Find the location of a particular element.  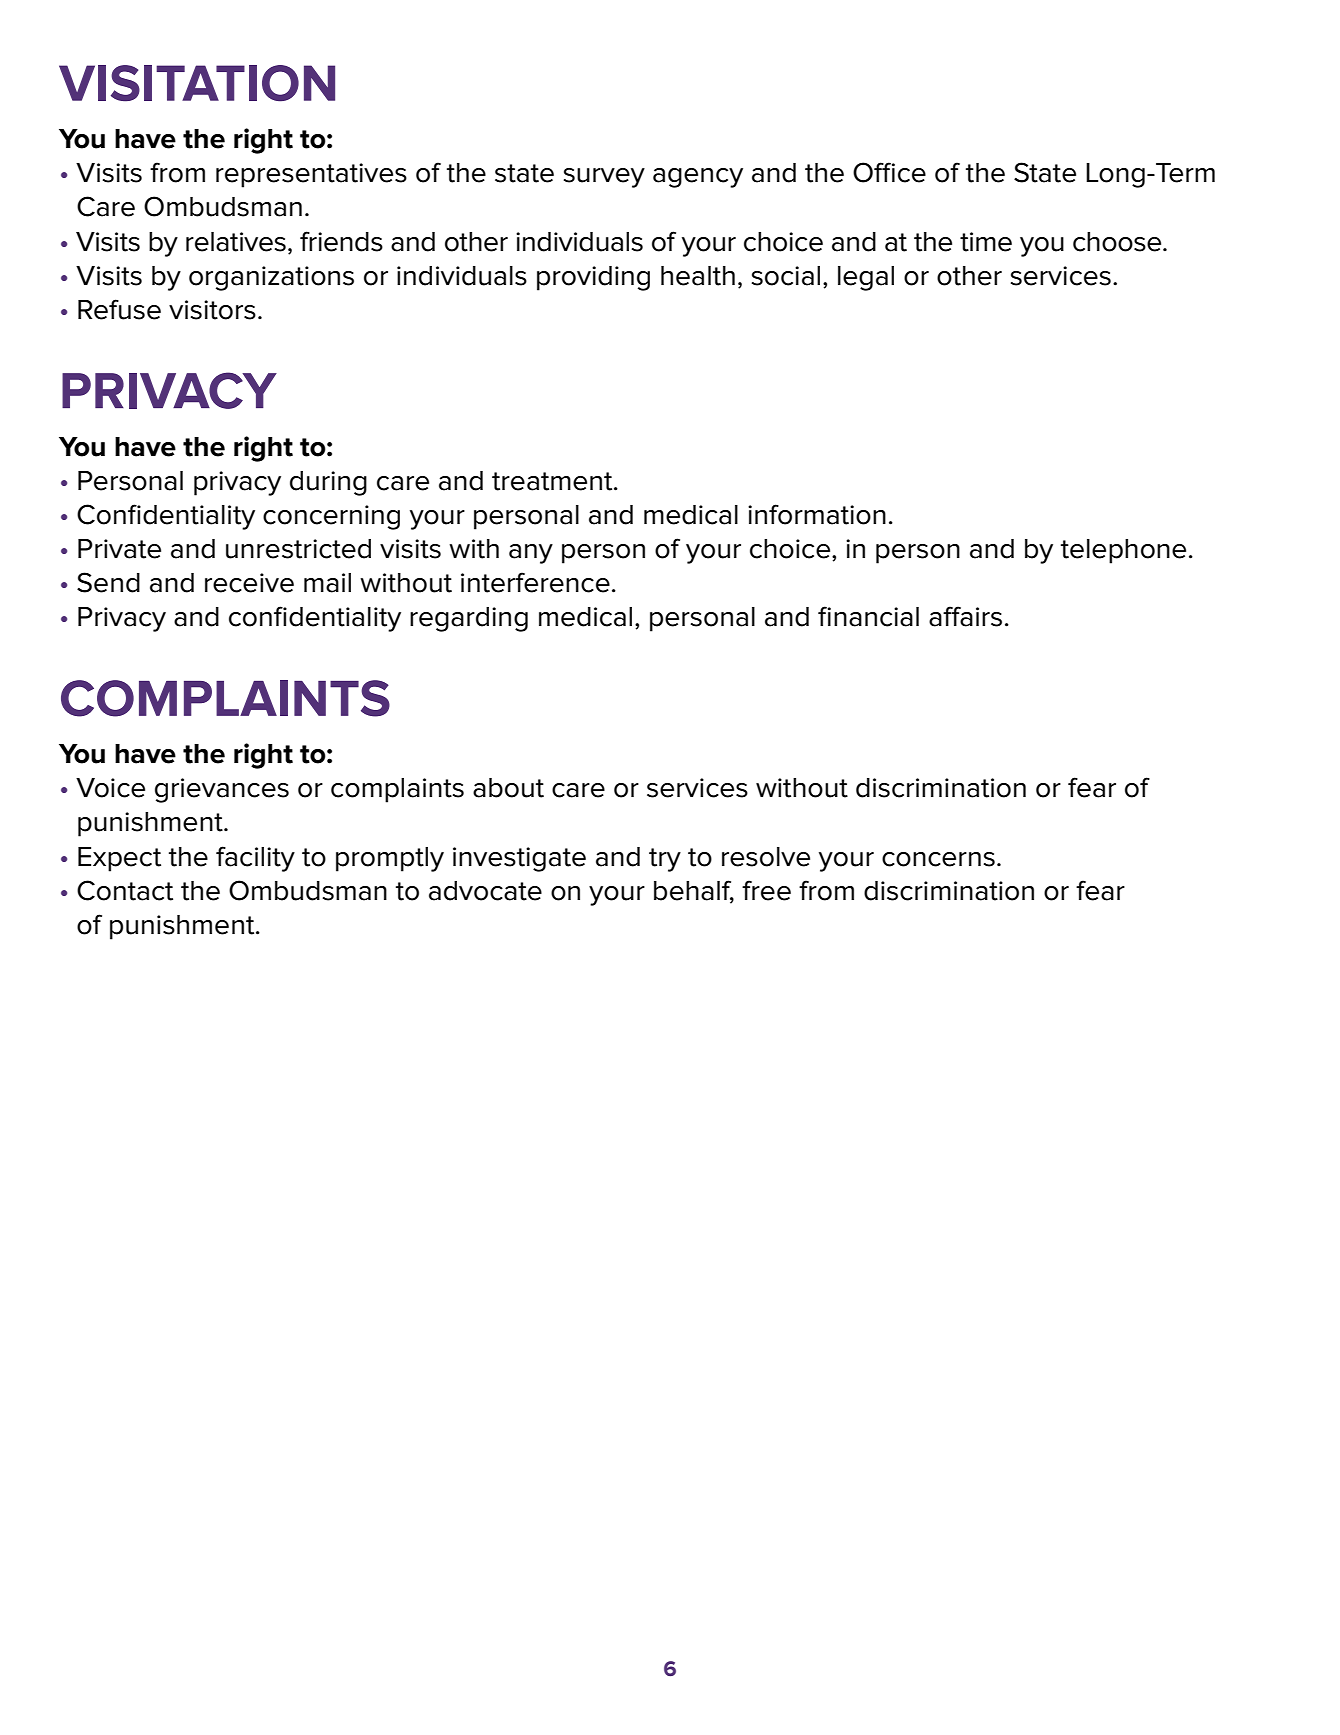

treatment is located at coordinates (553, 481).
